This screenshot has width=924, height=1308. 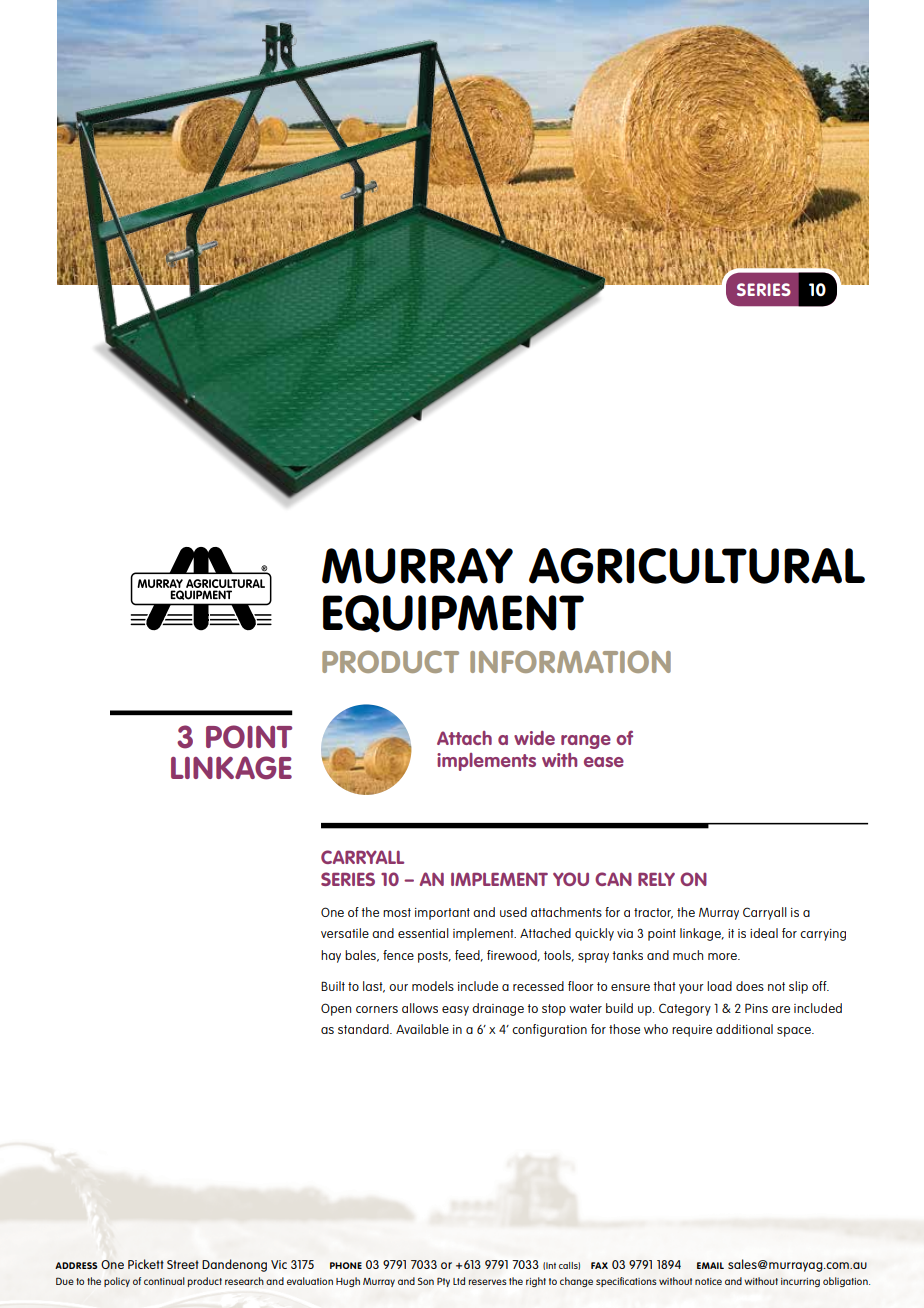 I want to click on Agricultural, so click(x=697, y=566).
